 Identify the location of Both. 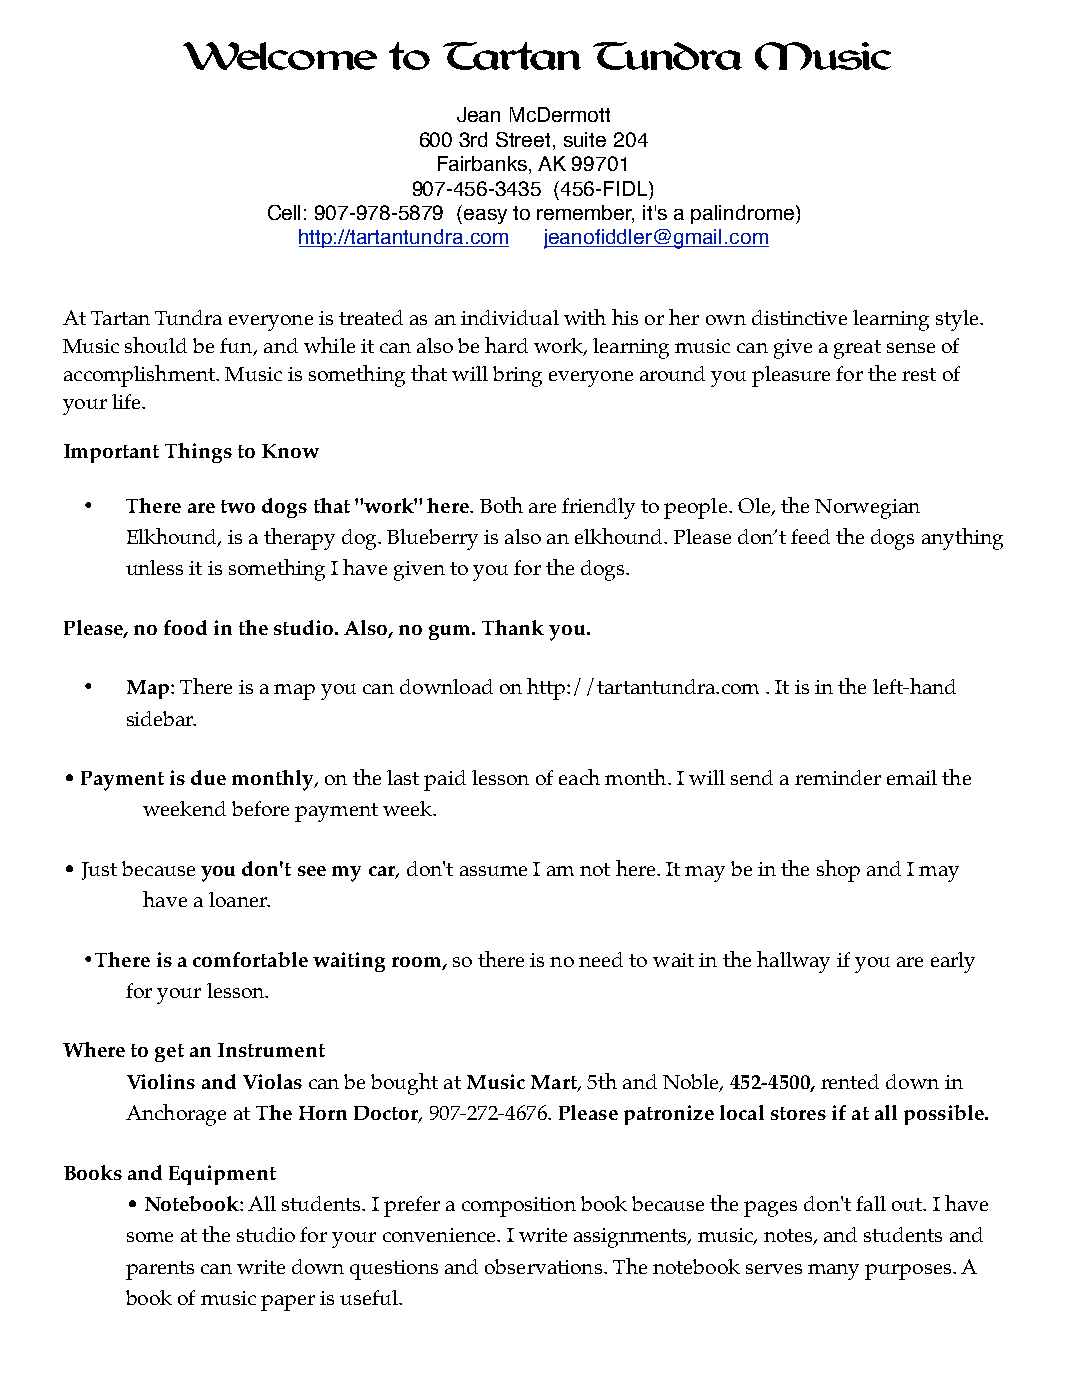
(501, 505).
